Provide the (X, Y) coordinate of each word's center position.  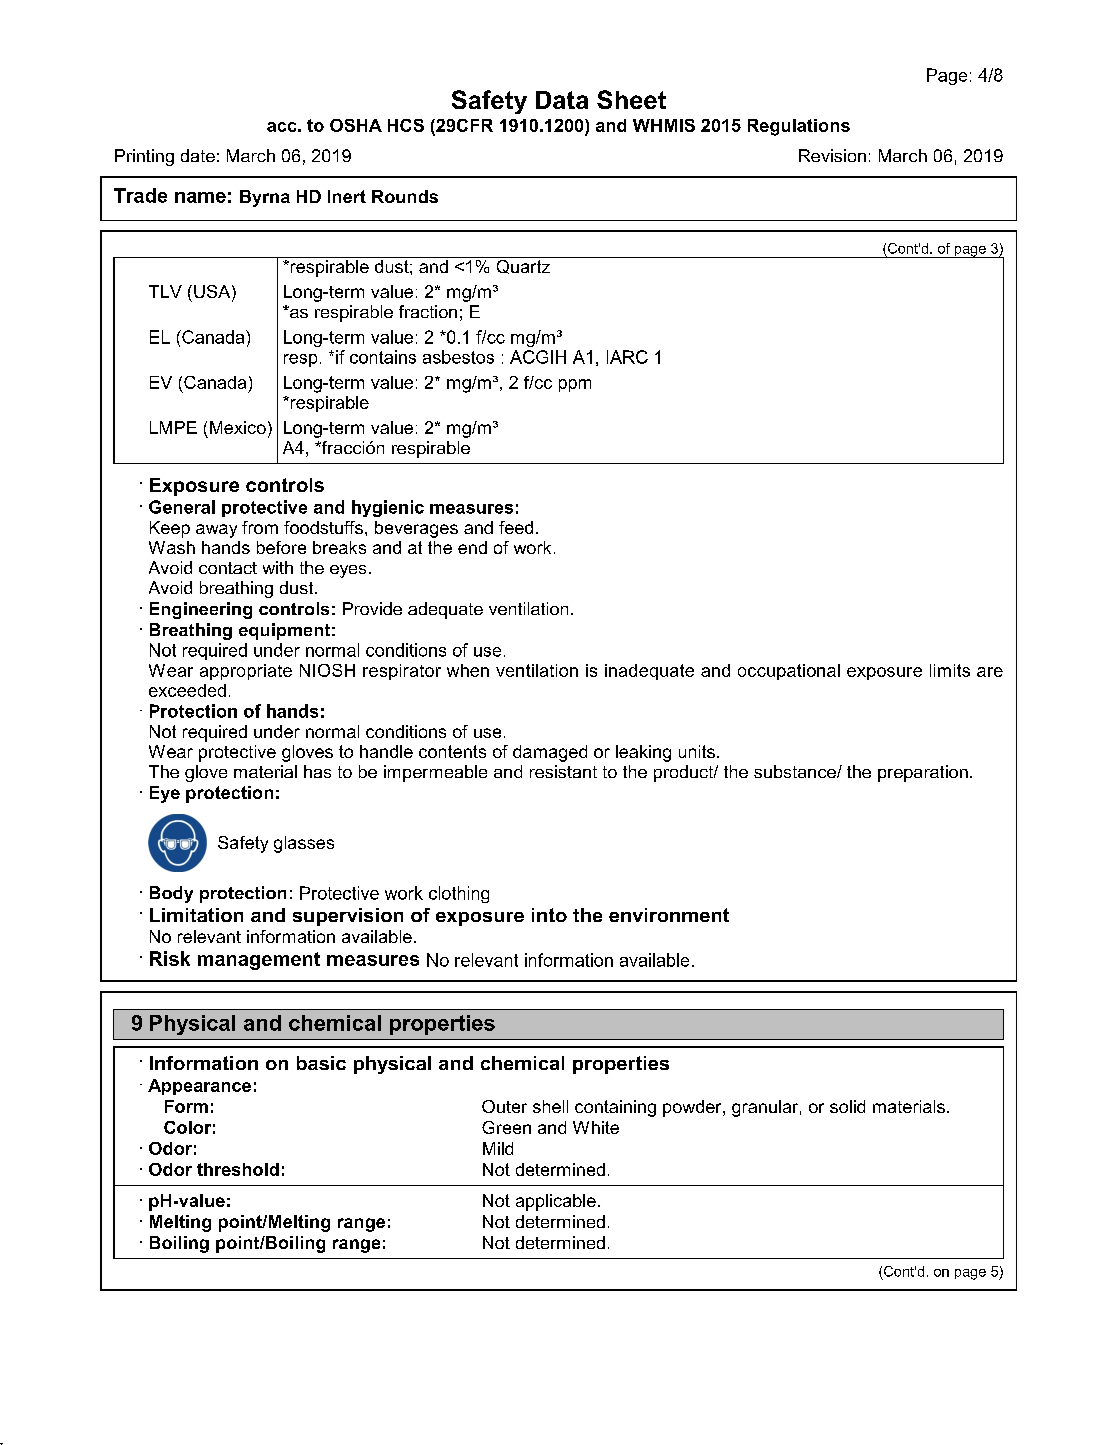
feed (516, 527)
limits (950, 670)
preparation (923, 773)
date (198, 155)
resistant (563, 771)
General (182, 507)
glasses (304, 844)
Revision (832, 155)
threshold (238, 1169)
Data (562, 100)
